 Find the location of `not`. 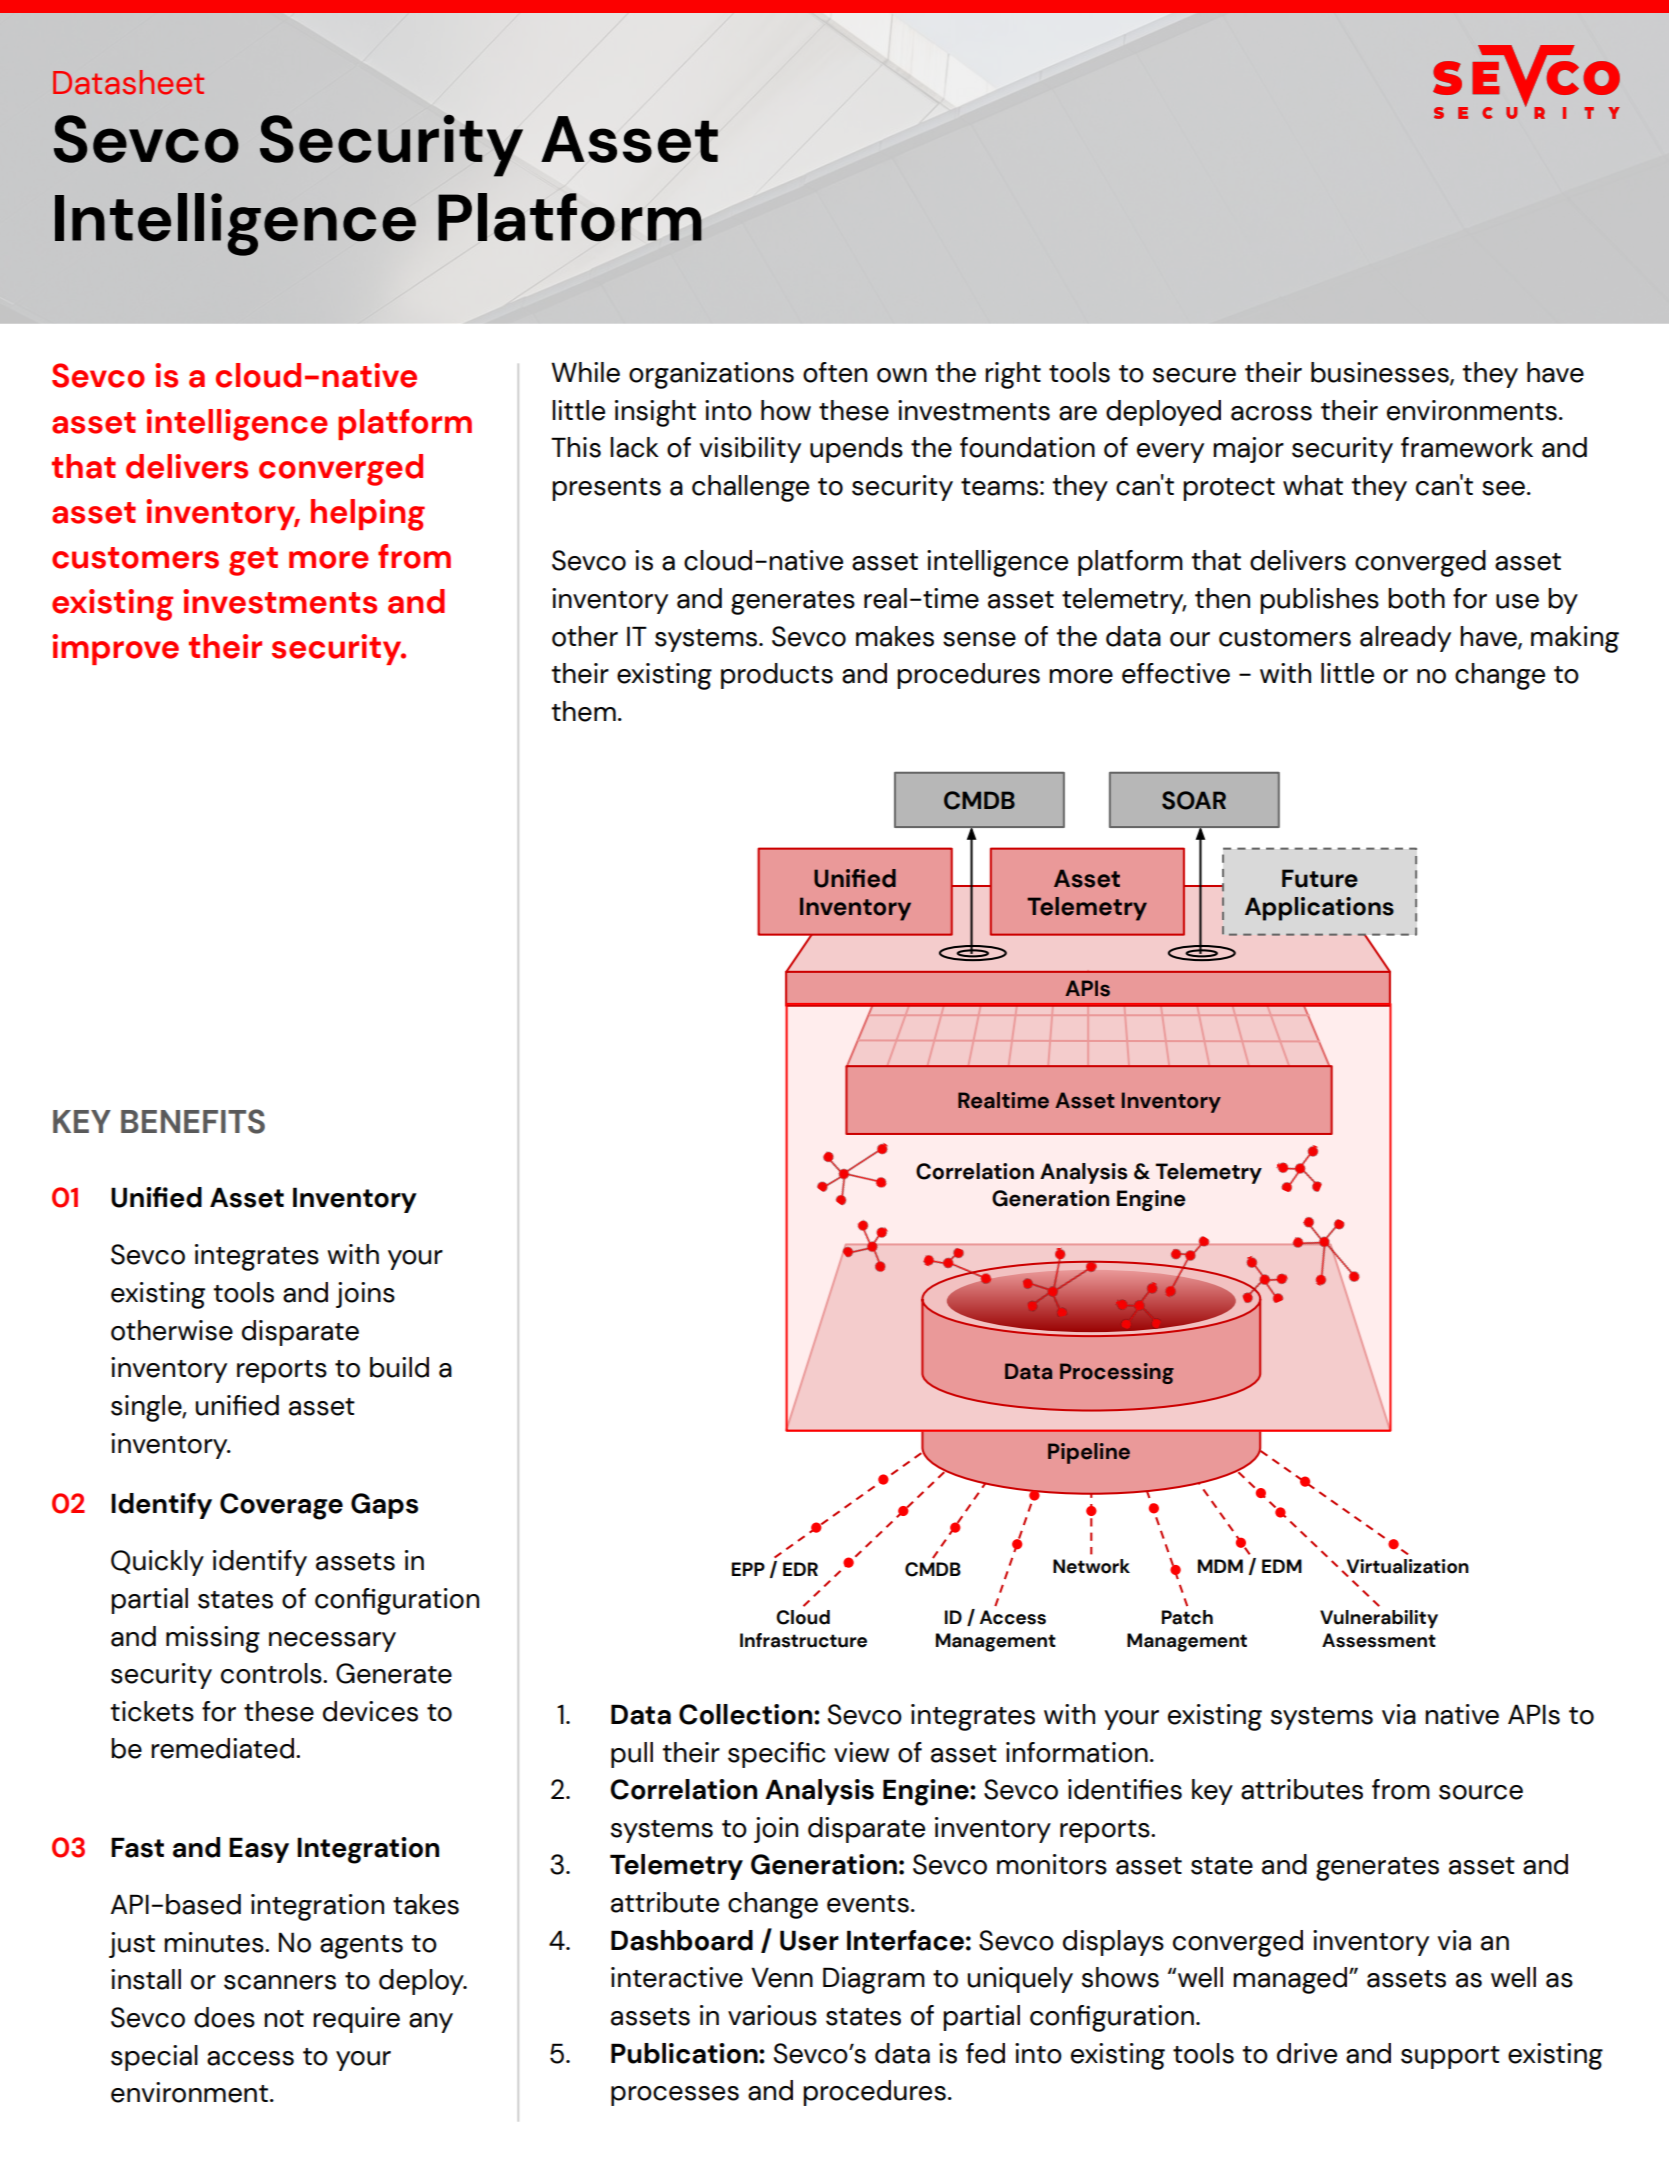

not is located at coordinates (284, 2019).
